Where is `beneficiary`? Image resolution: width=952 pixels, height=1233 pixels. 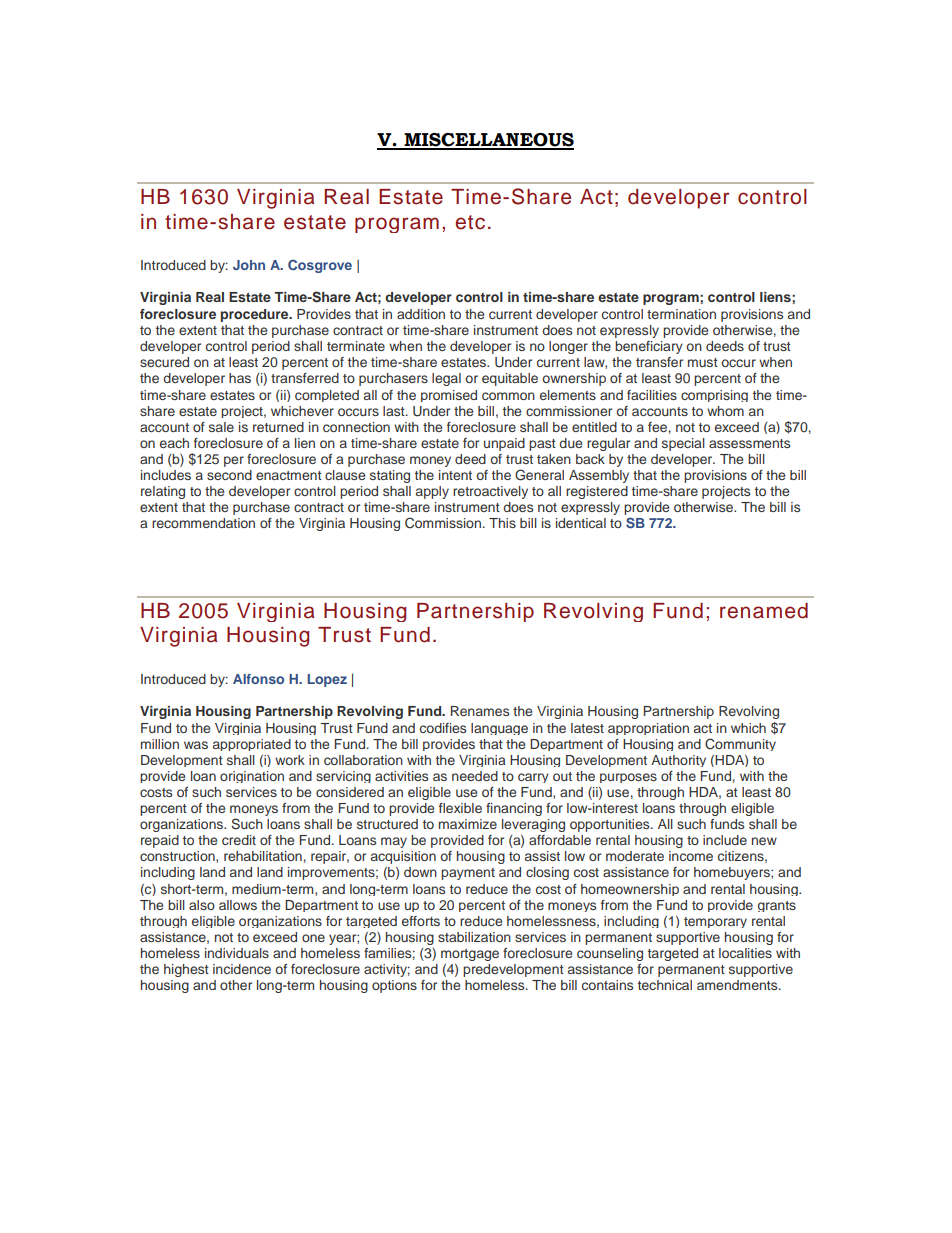
beneficiary is located at coordinates (649, 347).
